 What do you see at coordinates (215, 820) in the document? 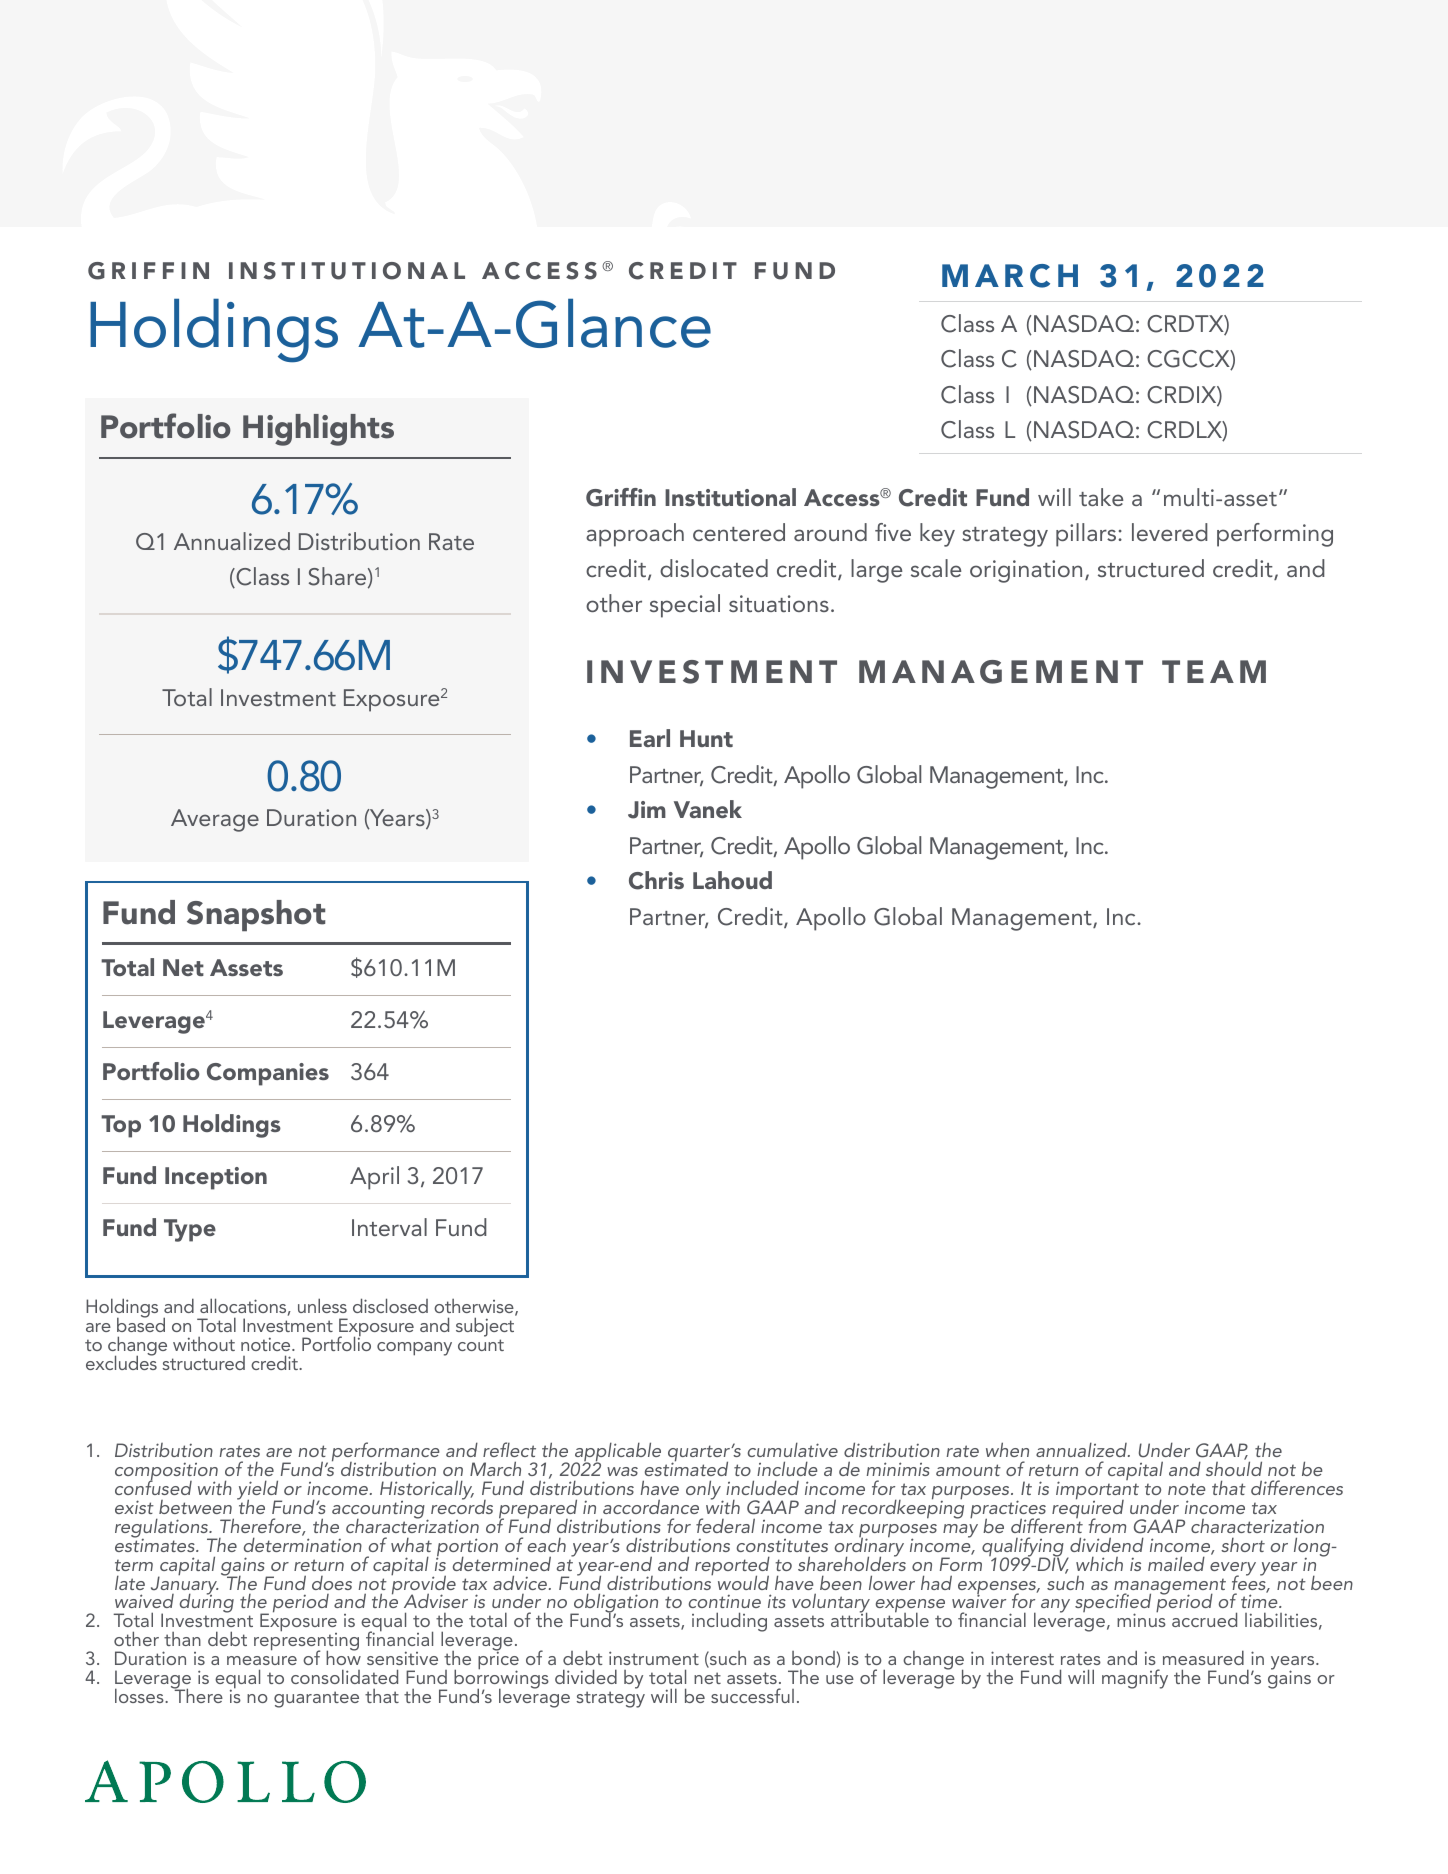
I see `Average` at bounding box center [215, 820].
